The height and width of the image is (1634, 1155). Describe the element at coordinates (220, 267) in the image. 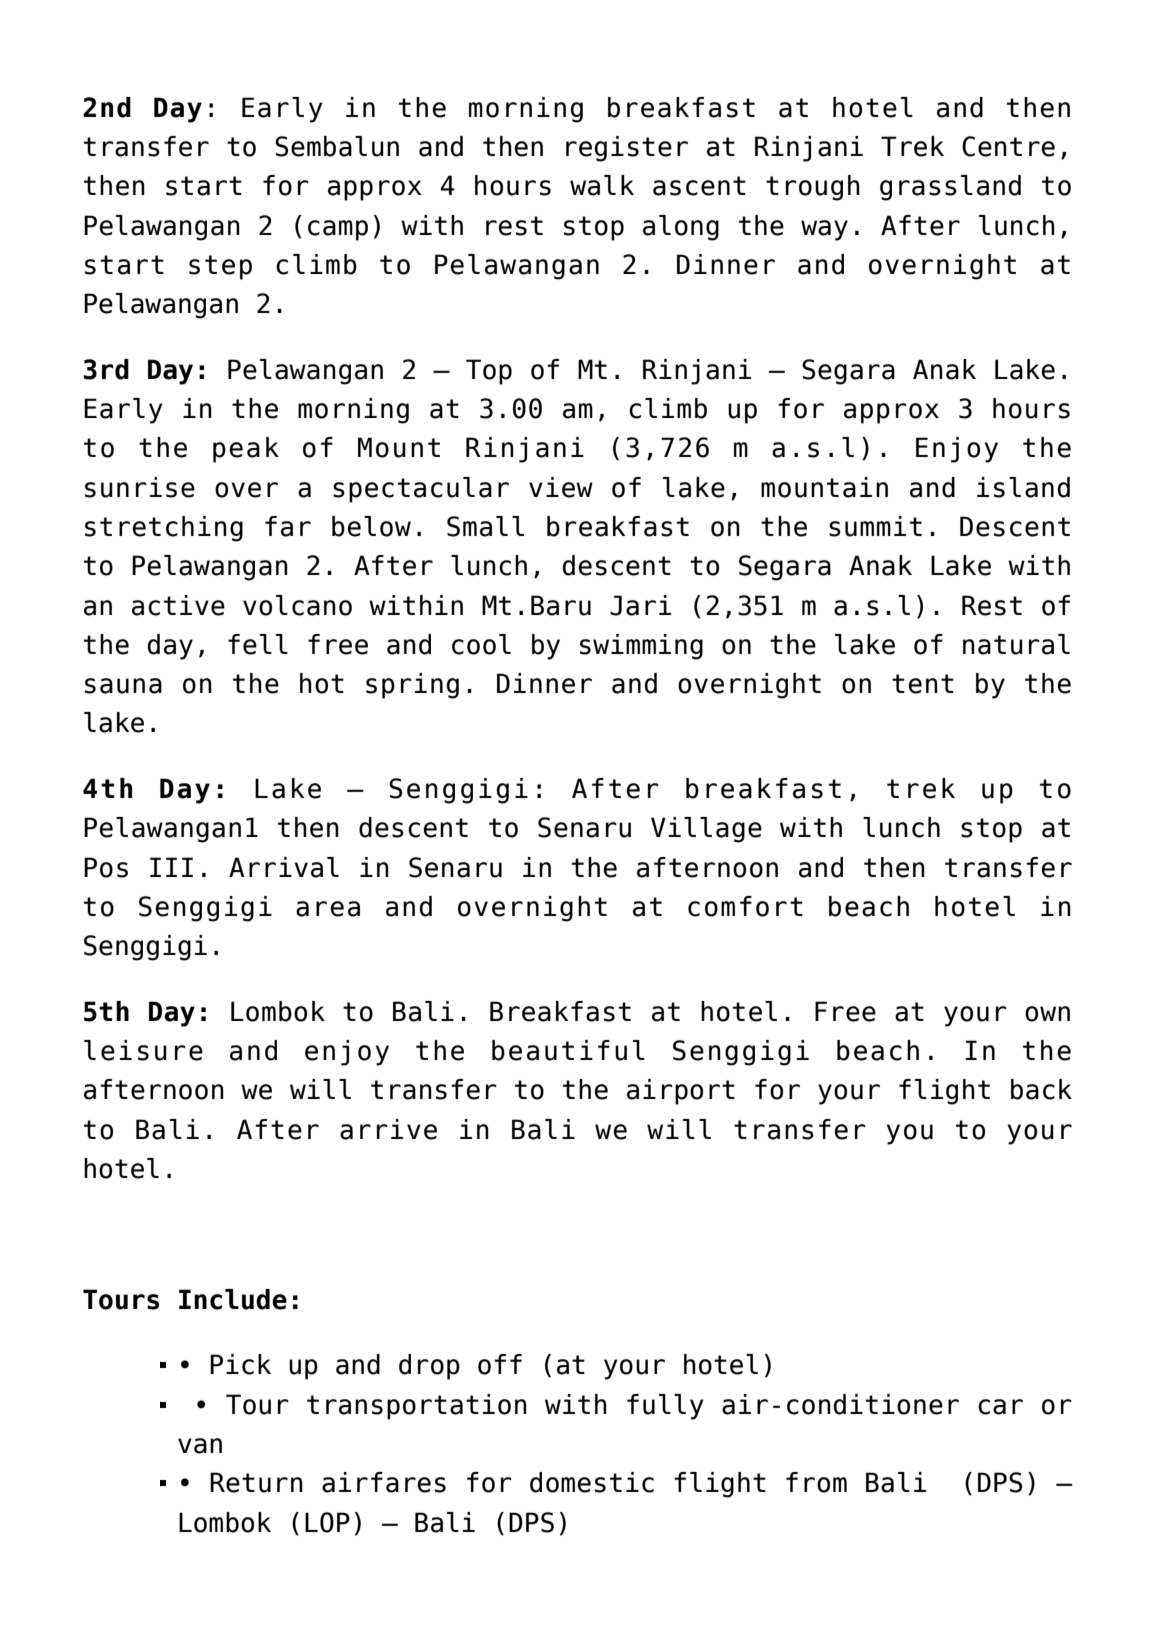

I see `step` at that location.
